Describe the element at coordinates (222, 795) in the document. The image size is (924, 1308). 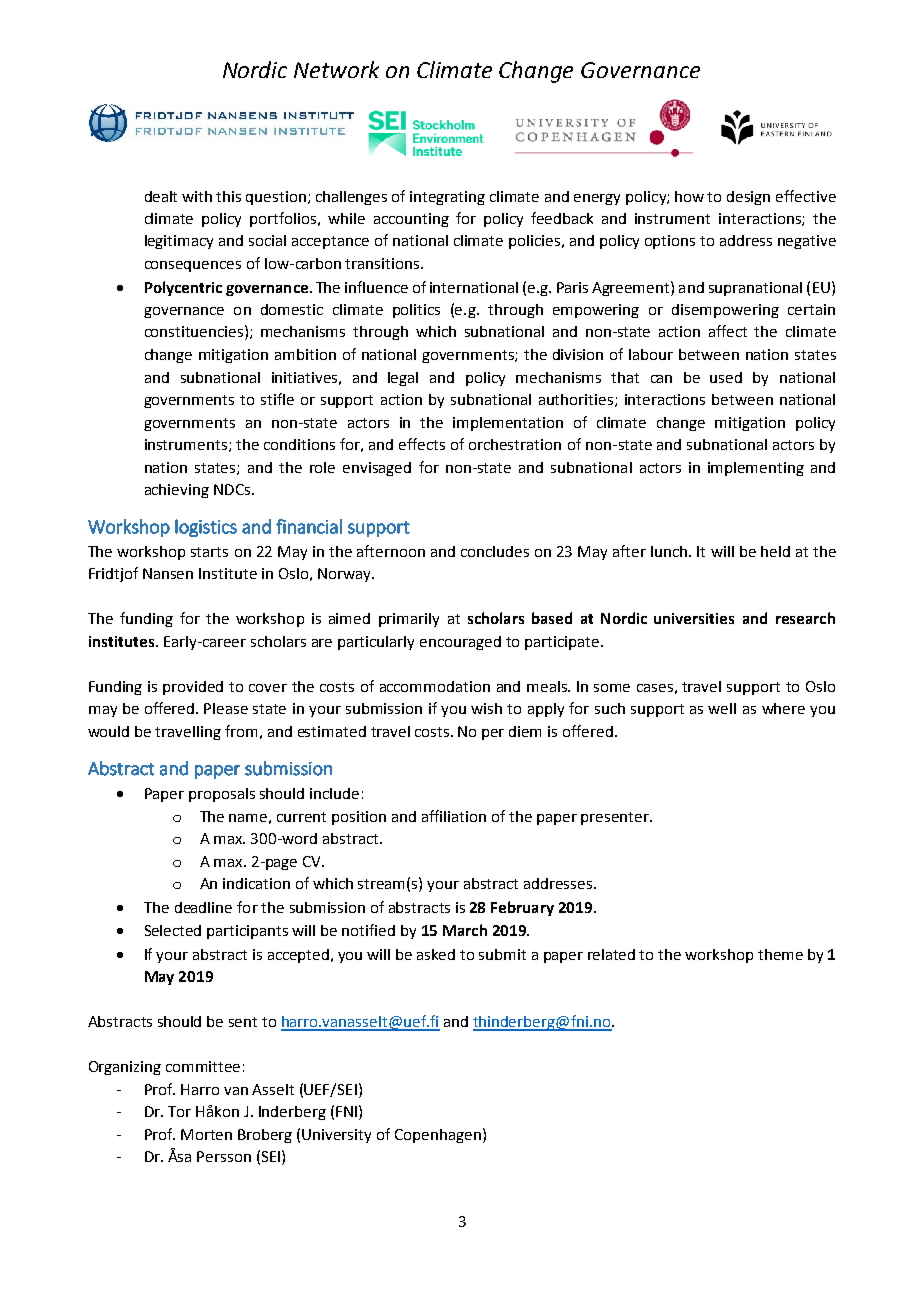
I see `proposals` at that location.
